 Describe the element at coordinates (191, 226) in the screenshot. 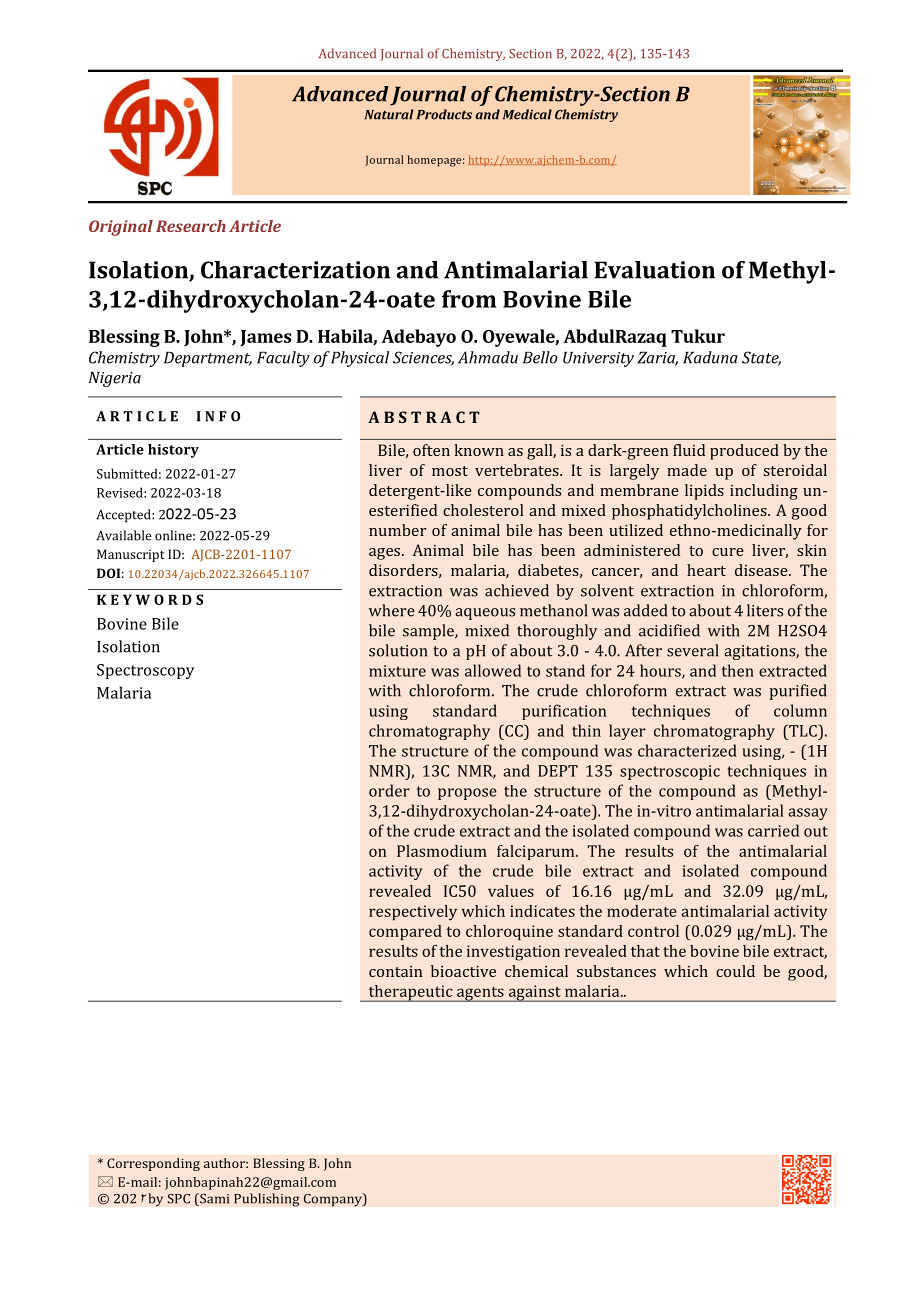

I see `Research` at that location.
